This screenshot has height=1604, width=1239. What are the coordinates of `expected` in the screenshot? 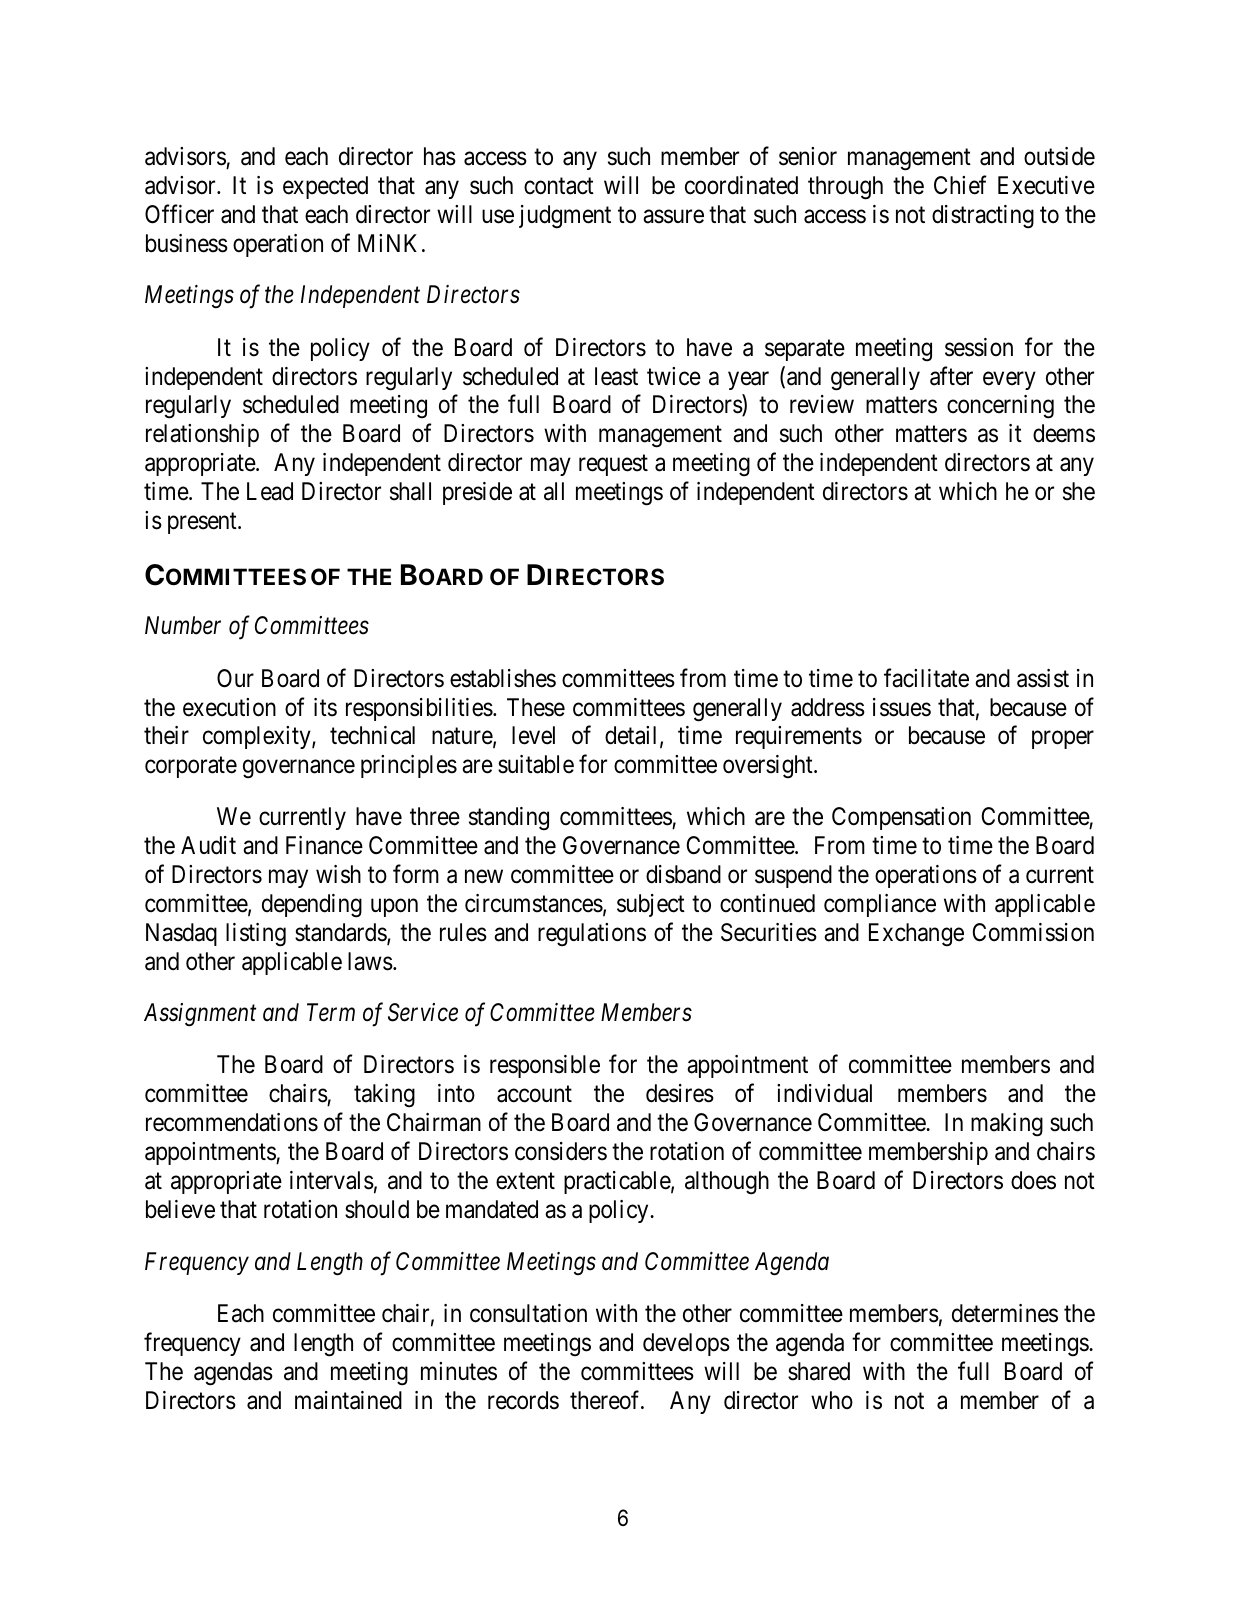 It's located at (325, 187).
